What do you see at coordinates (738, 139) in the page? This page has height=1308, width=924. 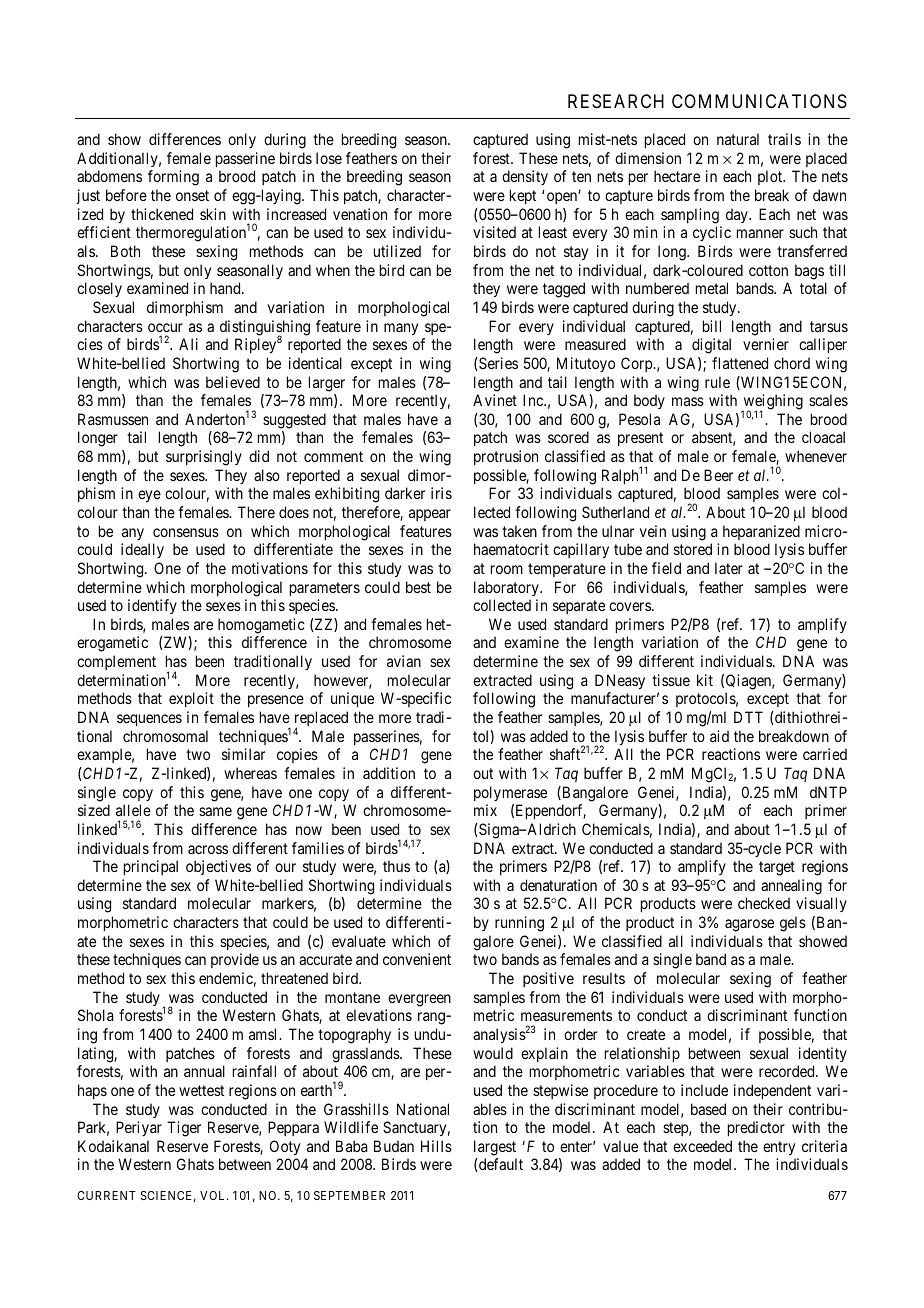 I see `natural` at bounding box center [738, 139].
